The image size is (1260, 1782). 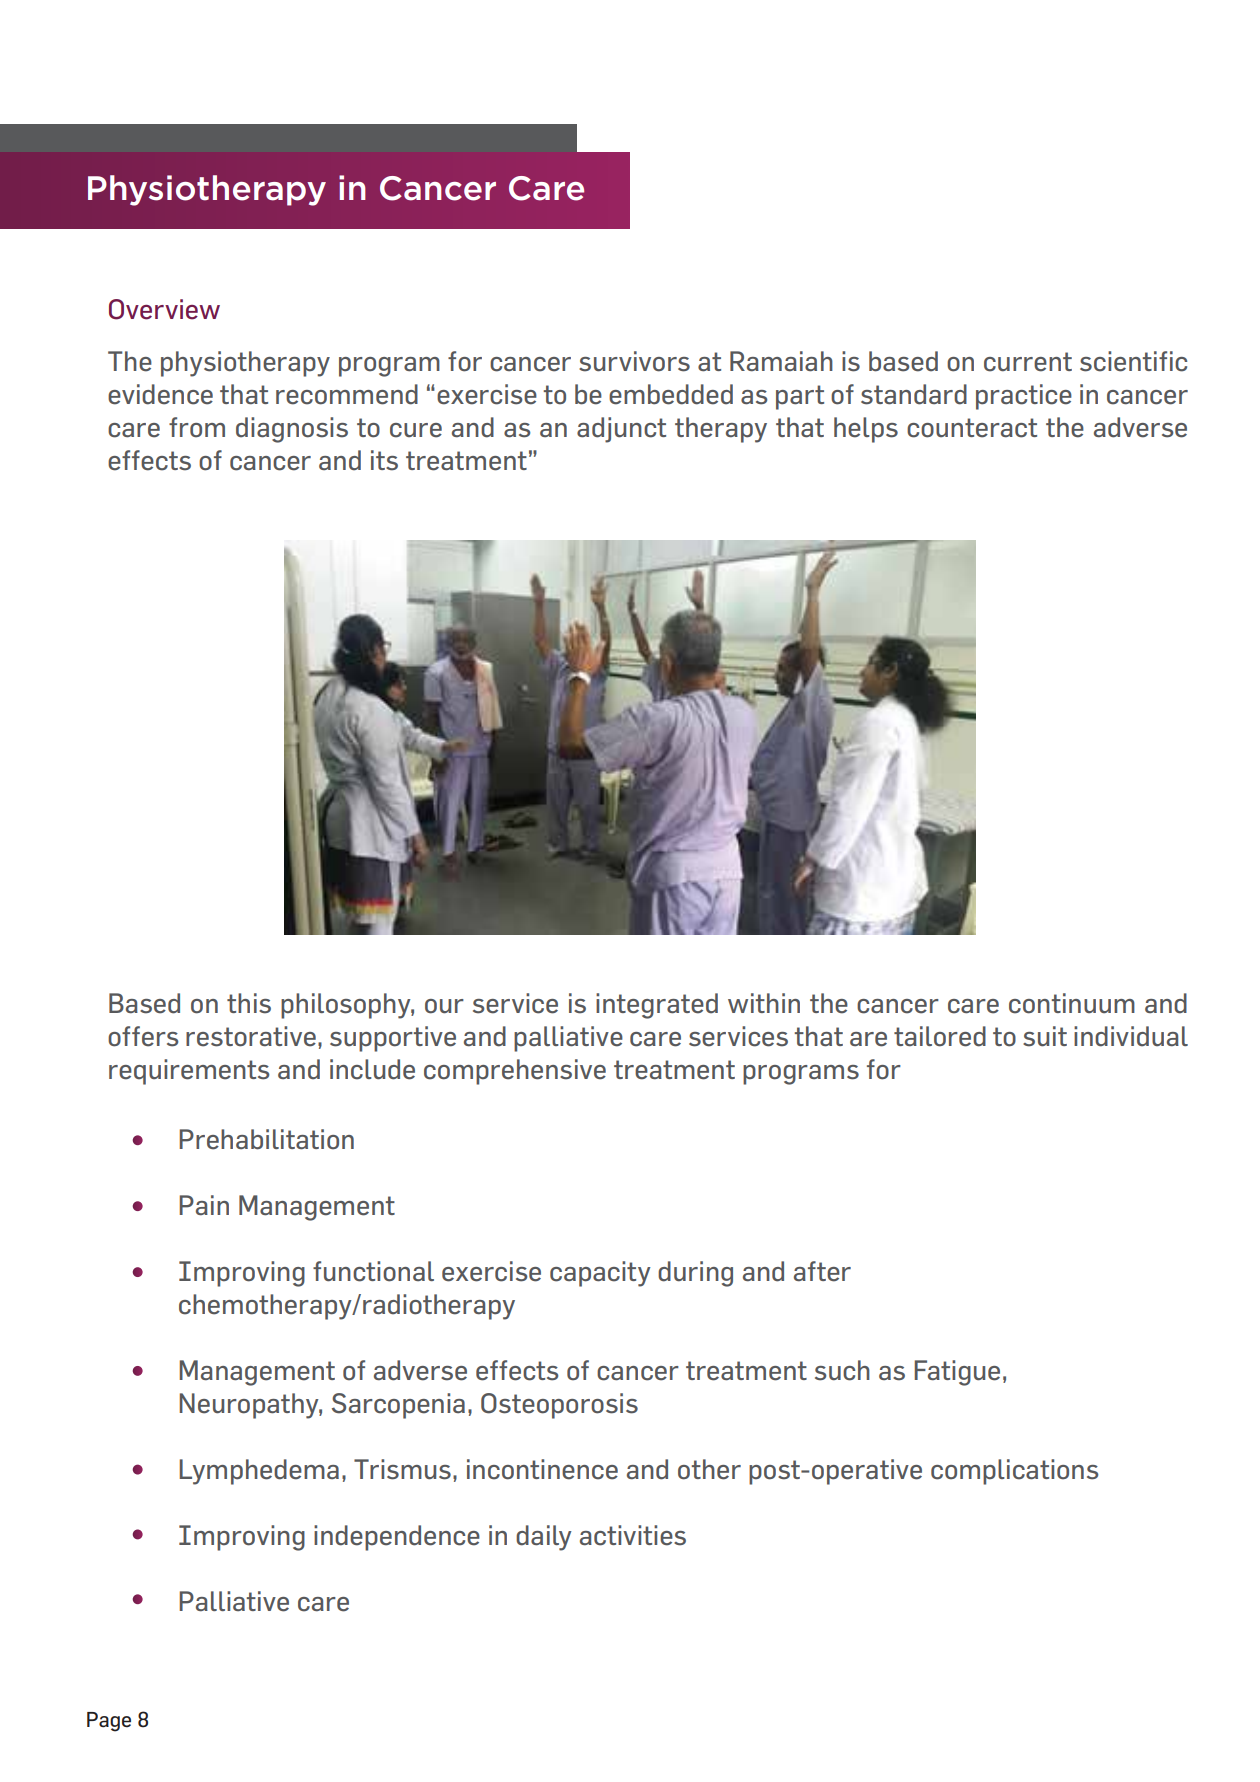 What do you see at coordinates (634, 361) in the screenshot?
I see `survivors` at bounding box center [634, 361].
